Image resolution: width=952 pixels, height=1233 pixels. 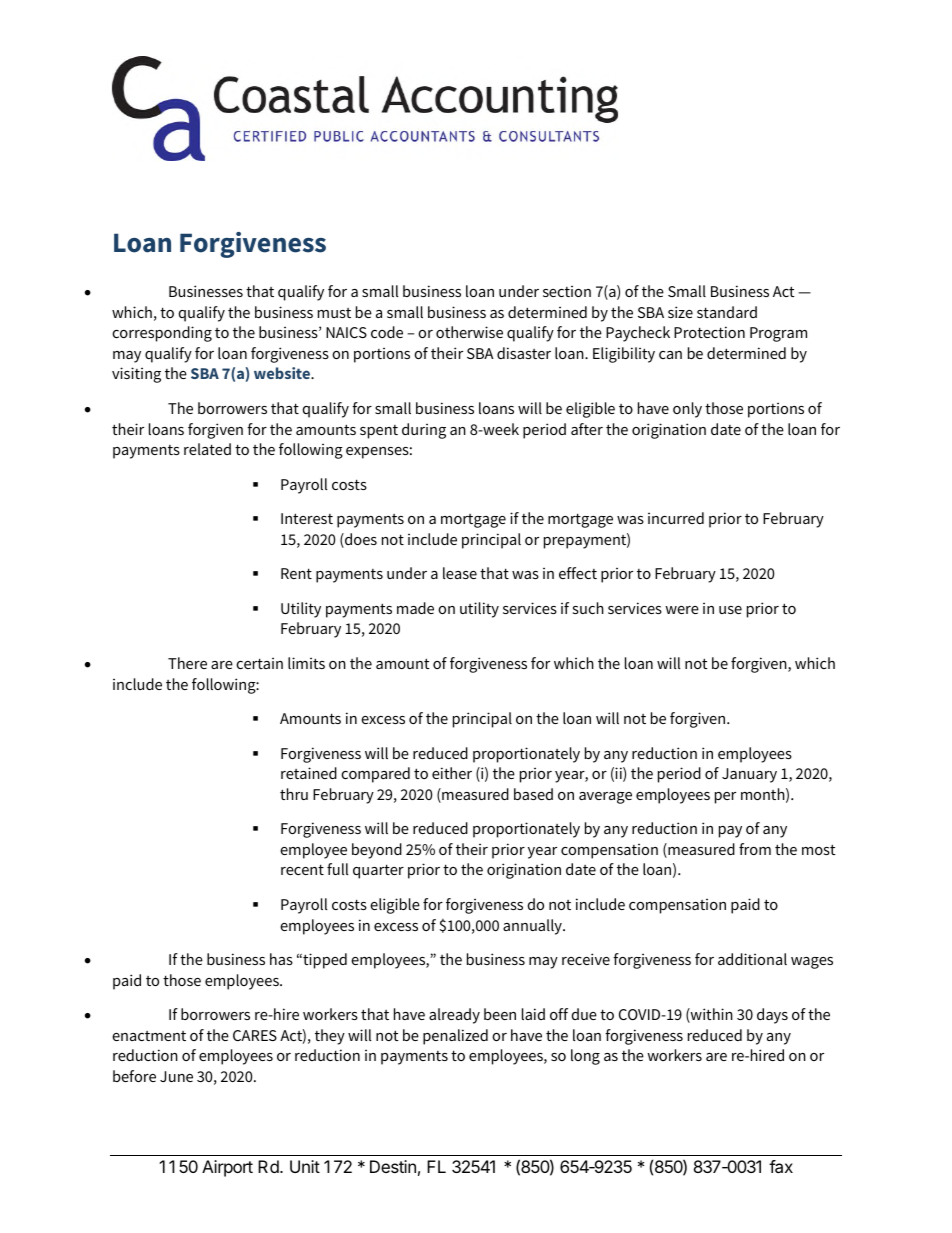 What do you see at coordinates (781, 1166) in the screenshot?
I see `fax` at bounding box center [781, 1166].
